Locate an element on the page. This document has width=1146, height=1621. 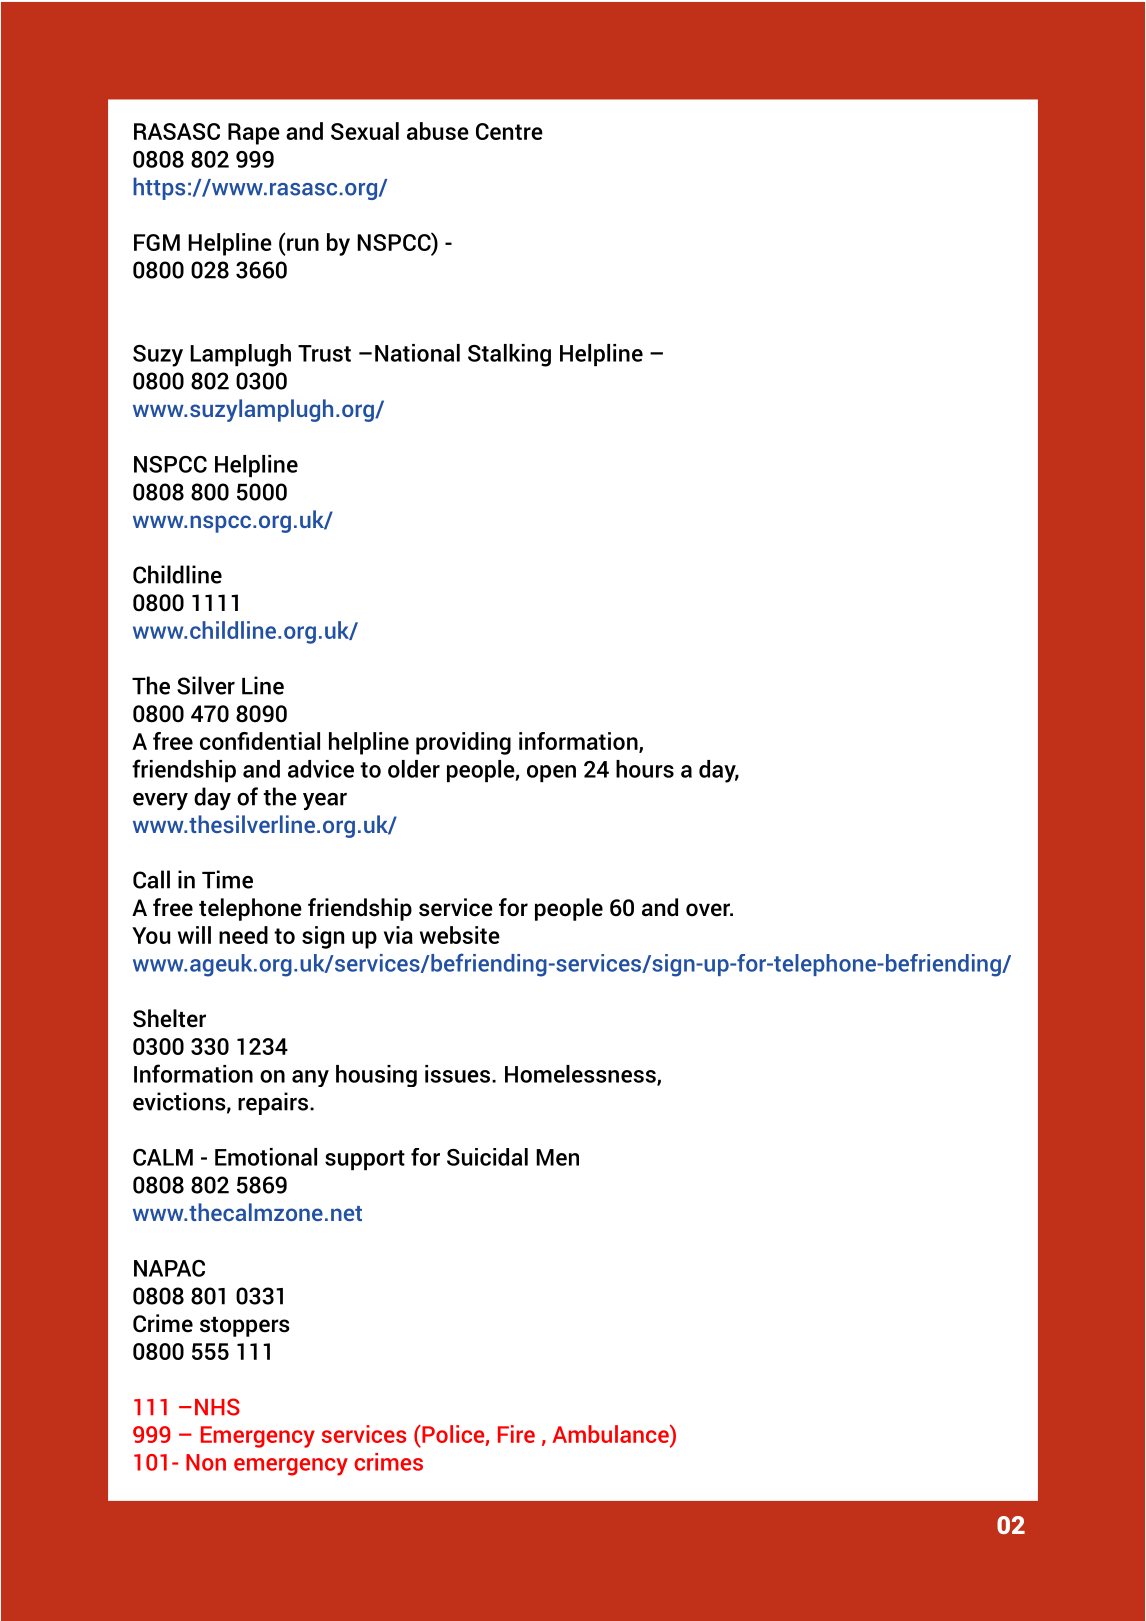
FGM is located at coordinates (157, 242).
